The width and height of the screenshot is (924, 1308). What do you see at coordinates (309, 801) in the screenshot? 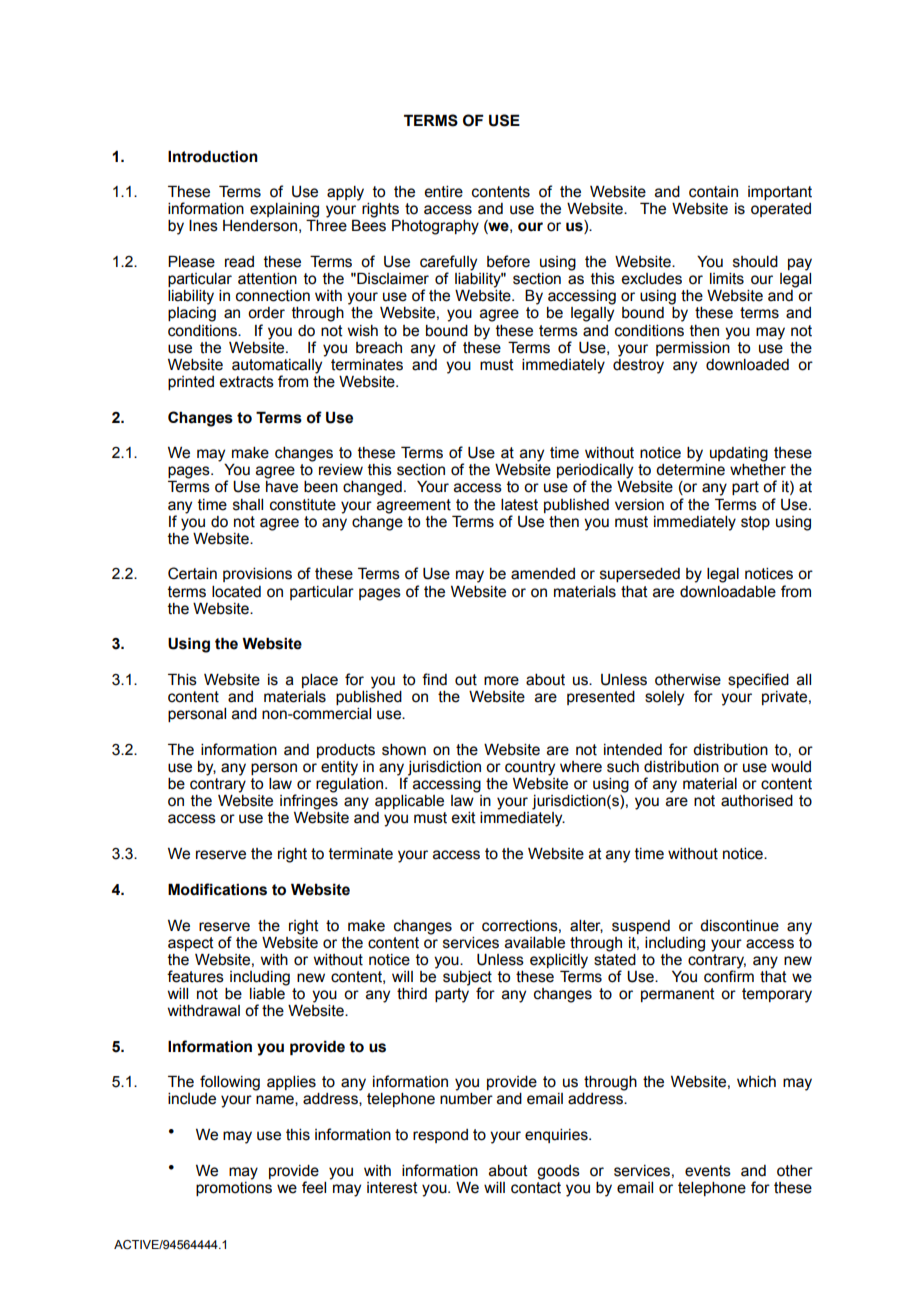
I see `infringes` at bounding box center [309, 801].
